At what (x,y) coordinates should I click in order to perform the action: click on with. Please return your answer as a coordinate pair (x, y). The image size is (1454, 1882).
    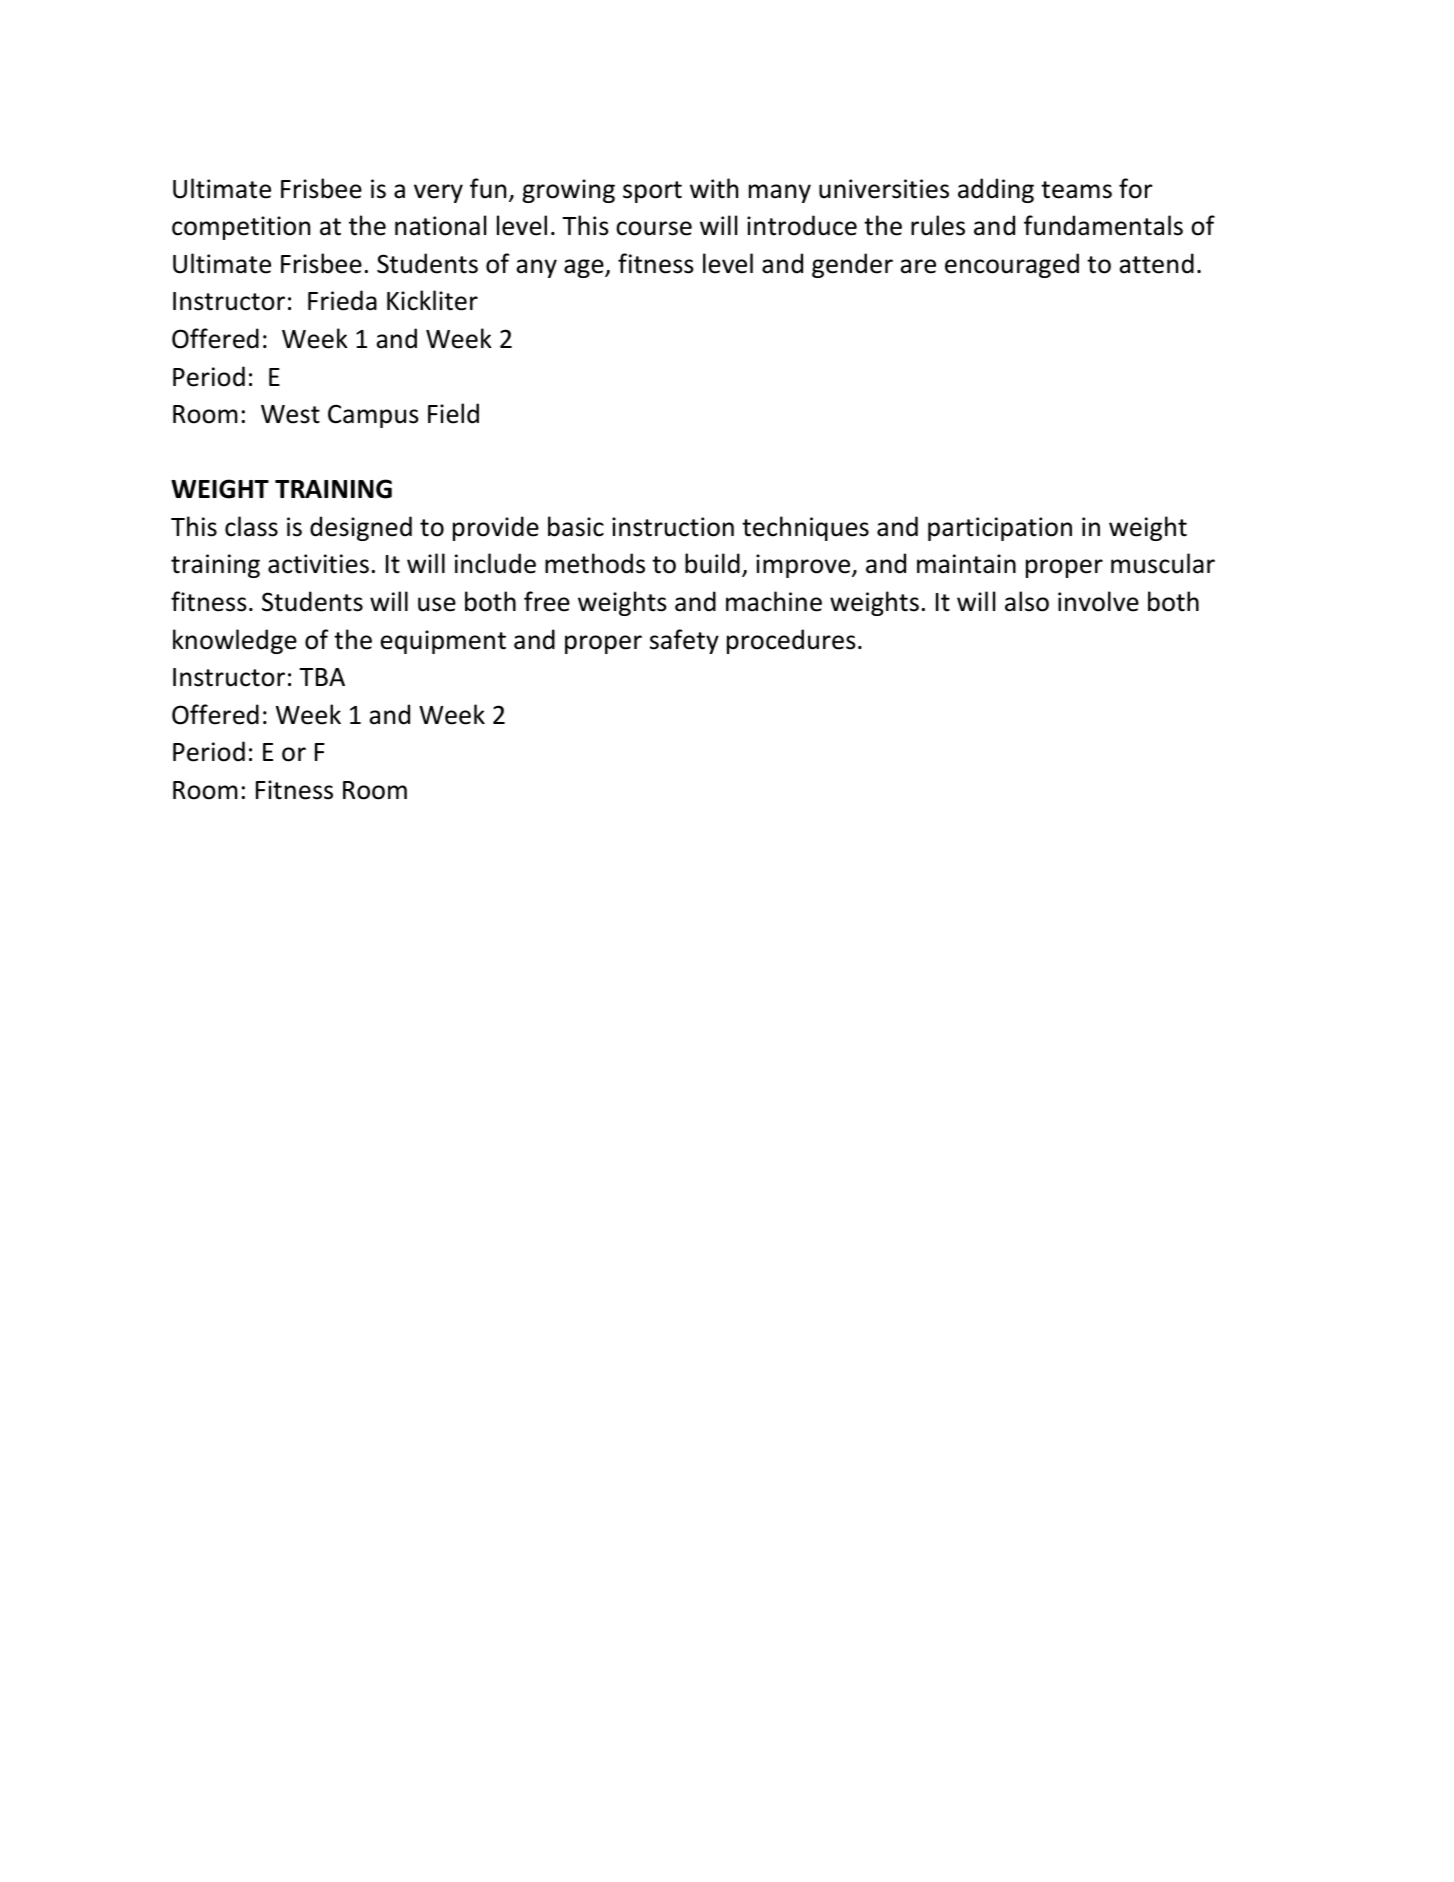
    Looking at the image, I should click on (714, 188).
